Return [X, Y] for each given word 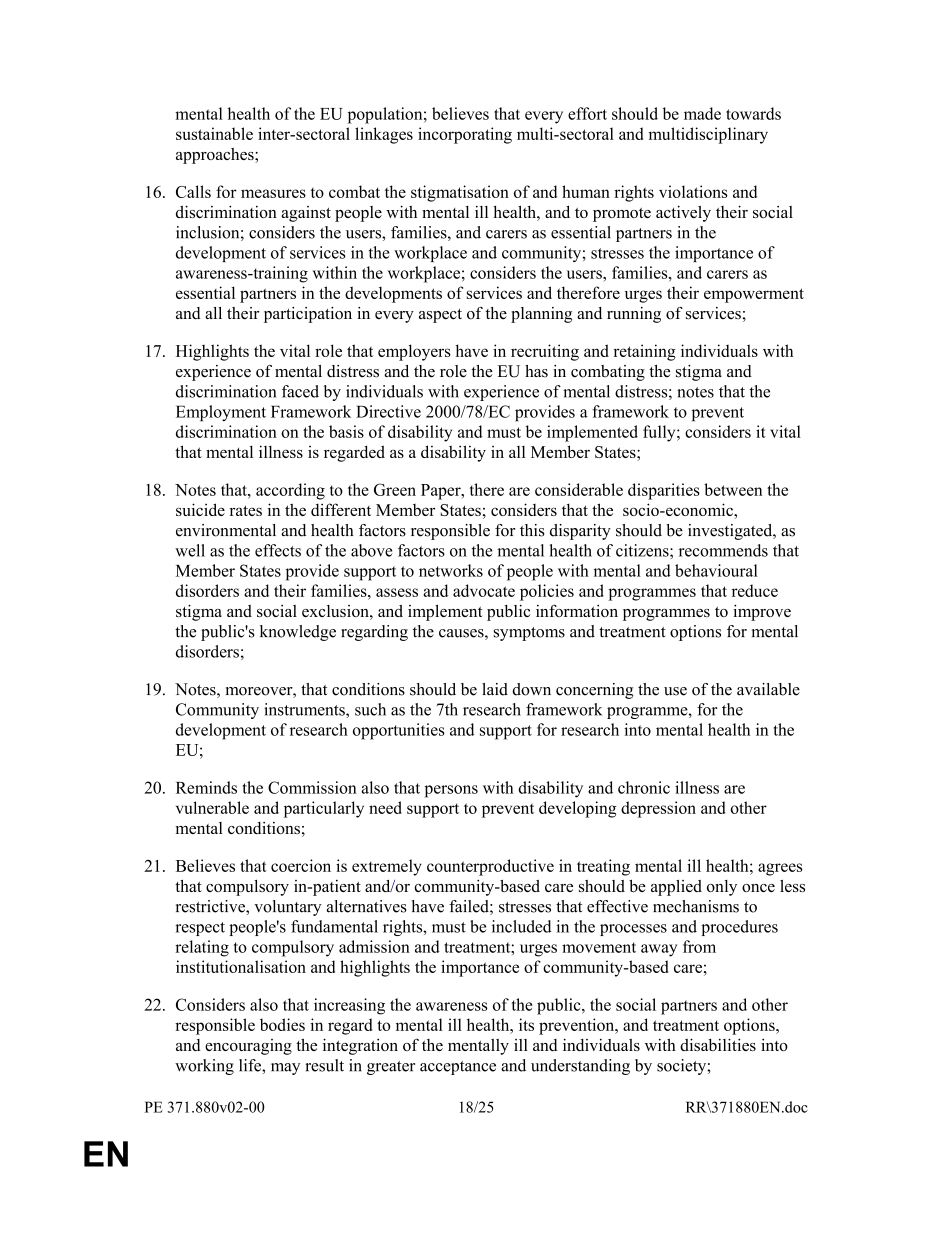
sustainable [214, 133]
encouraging [248, 1047]
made [702, 113]
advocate [484, 590]
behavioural [716, 570]
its [526, 1024]
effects [278, 550]
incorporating [465, 135]
